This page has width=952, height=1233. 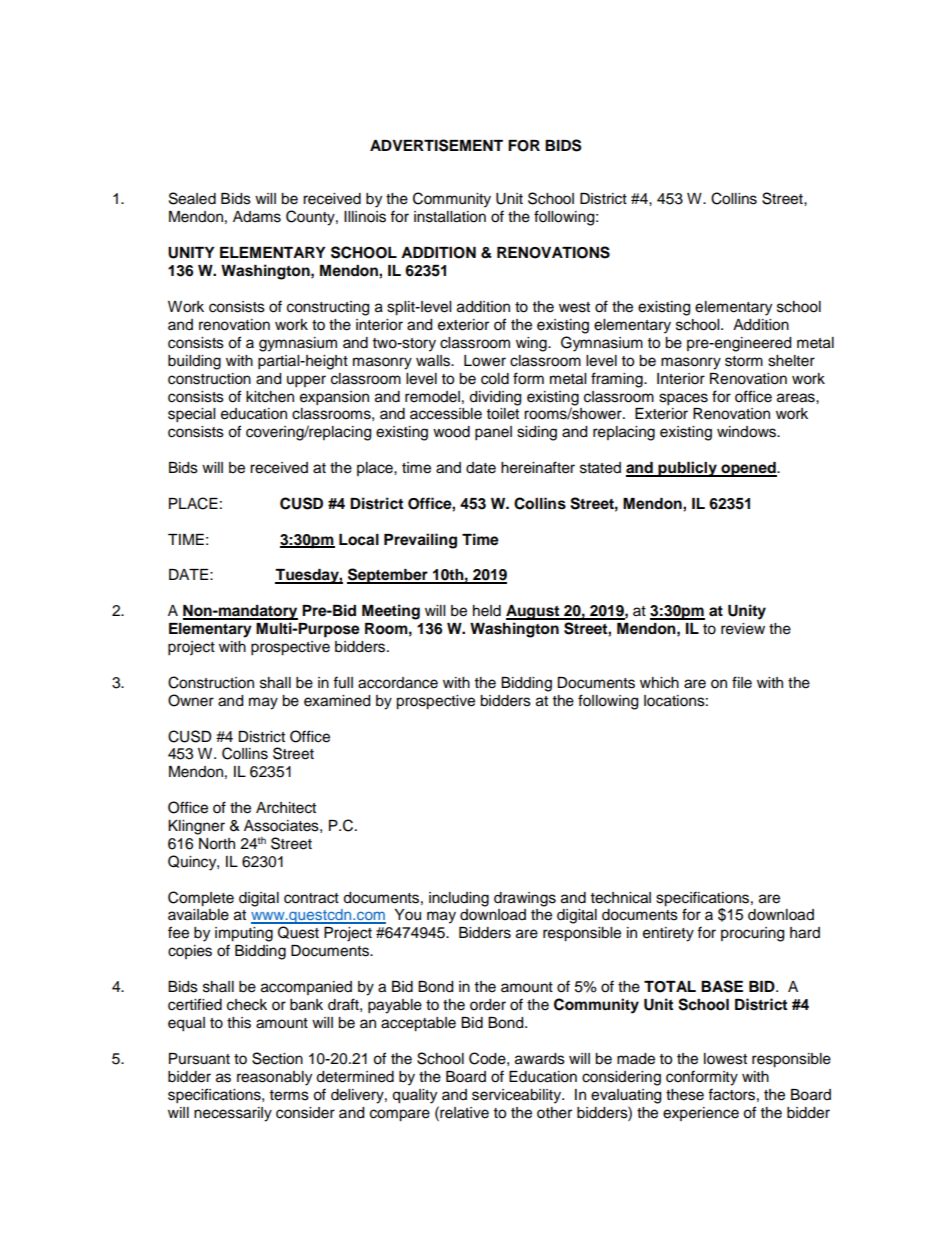 What do you see at coordinates (731, 1094) in the page?
I see `factors` at bounding box center [731, 1094].
